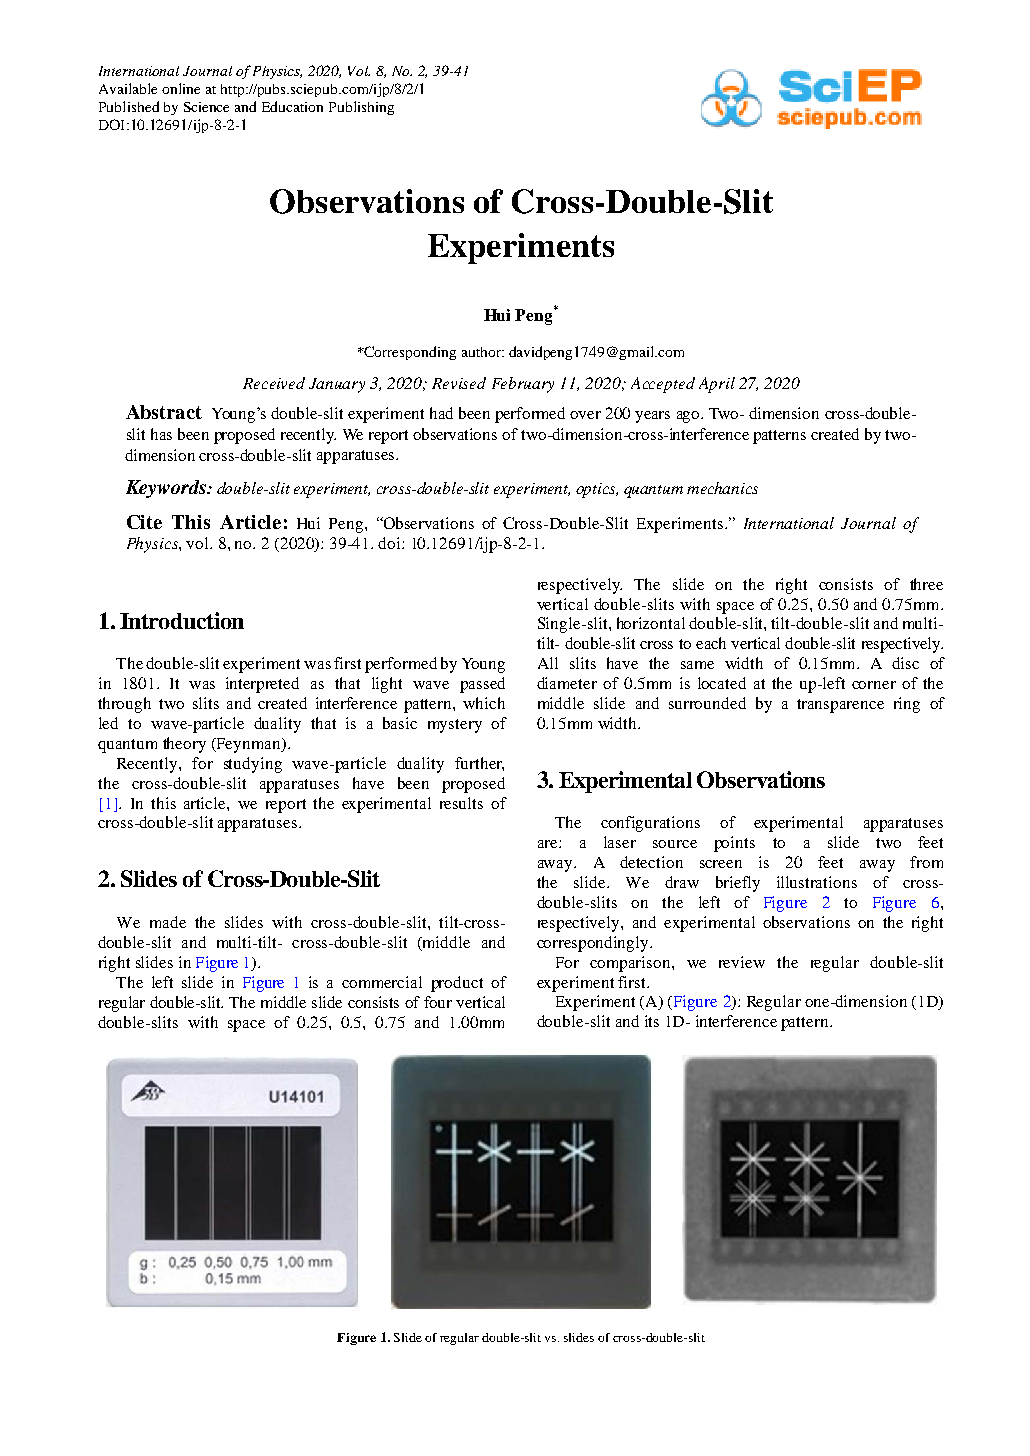 Image resolution: width=1030 pixels, height=1456 pixels. Describe the element at coordinates (905, 663) in the page. I see `disc` at that location.
